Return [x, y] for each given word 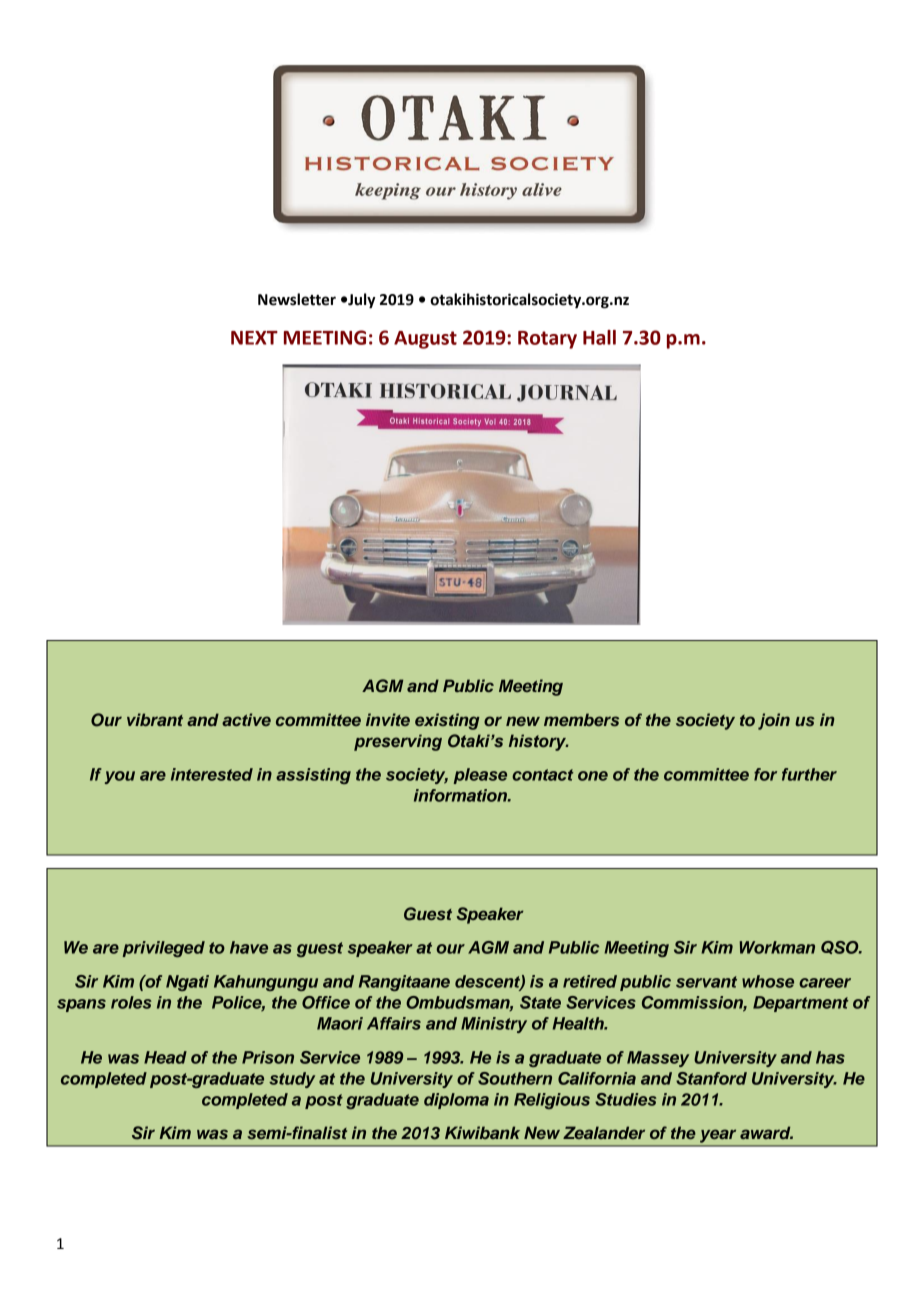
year [718, 1136]
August [425, 340]
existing [447, 721]
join [774, 721]
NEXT [254, 338]
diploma [456, 1101]
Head [165, 1057]
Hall [599, 337]
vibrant [155, 719]
